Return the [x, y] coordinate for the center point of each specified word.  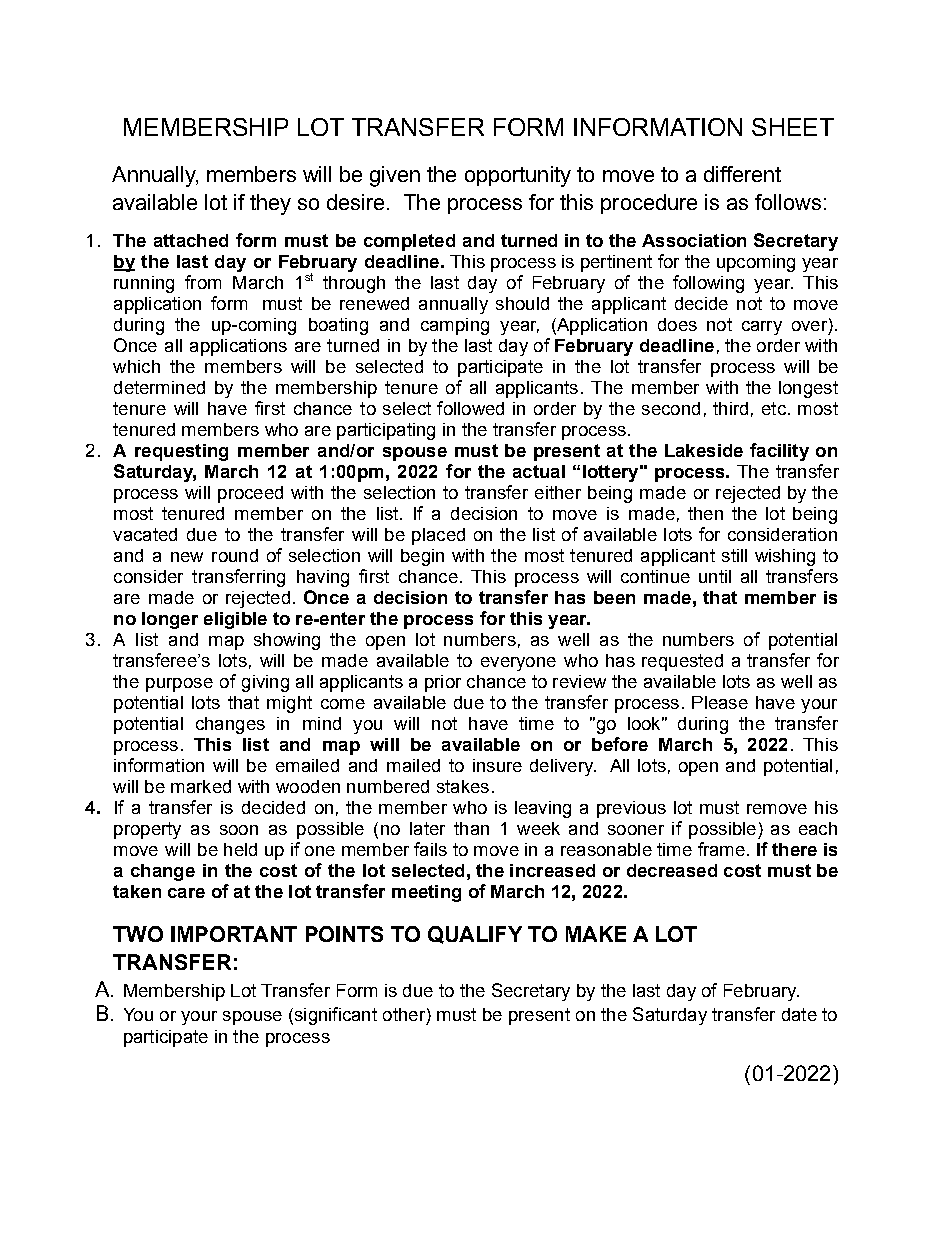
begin [422, 557]
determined [159, 387]
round [235, 555]
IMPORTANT [234, 934]
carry [762, 328]
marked [201, 786]
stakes [463, 786]
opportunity [518, 176]
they [270, 204]
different [742, 174]
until [715, 576]
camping [455, 326]
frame [721, 849]
